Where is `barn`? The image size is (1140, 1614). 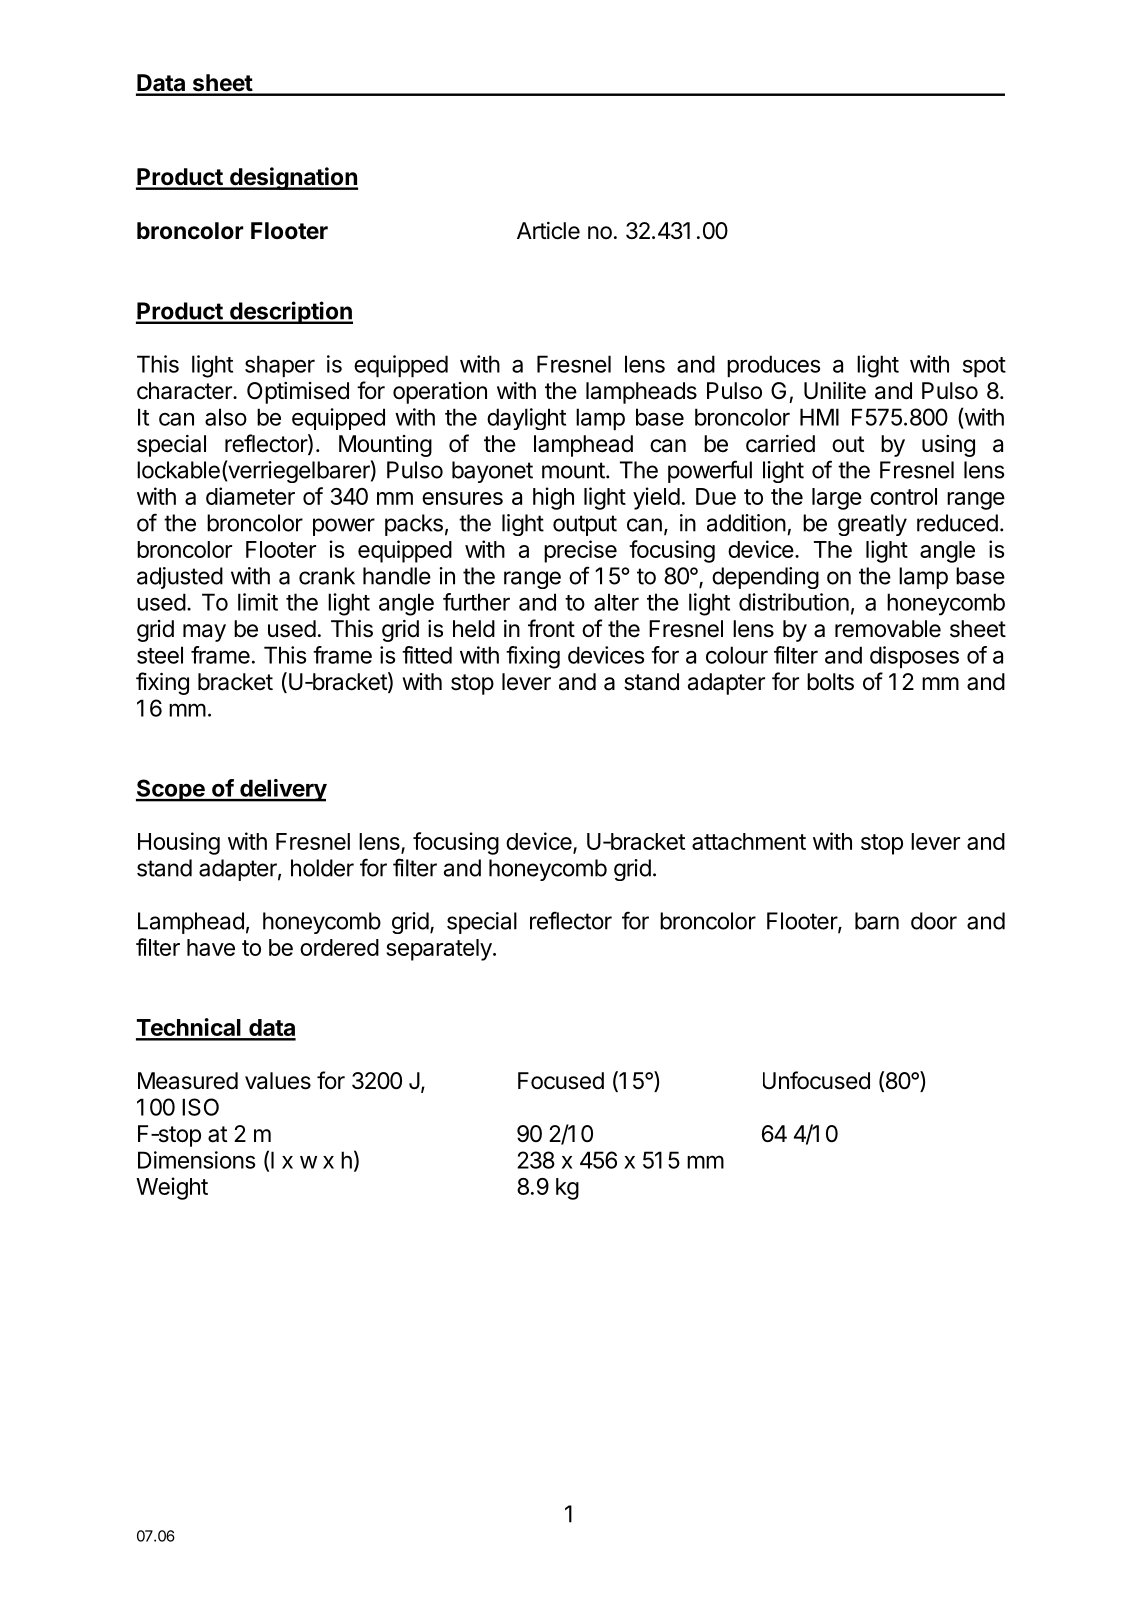 barn is located at coordinates (877, 921).
